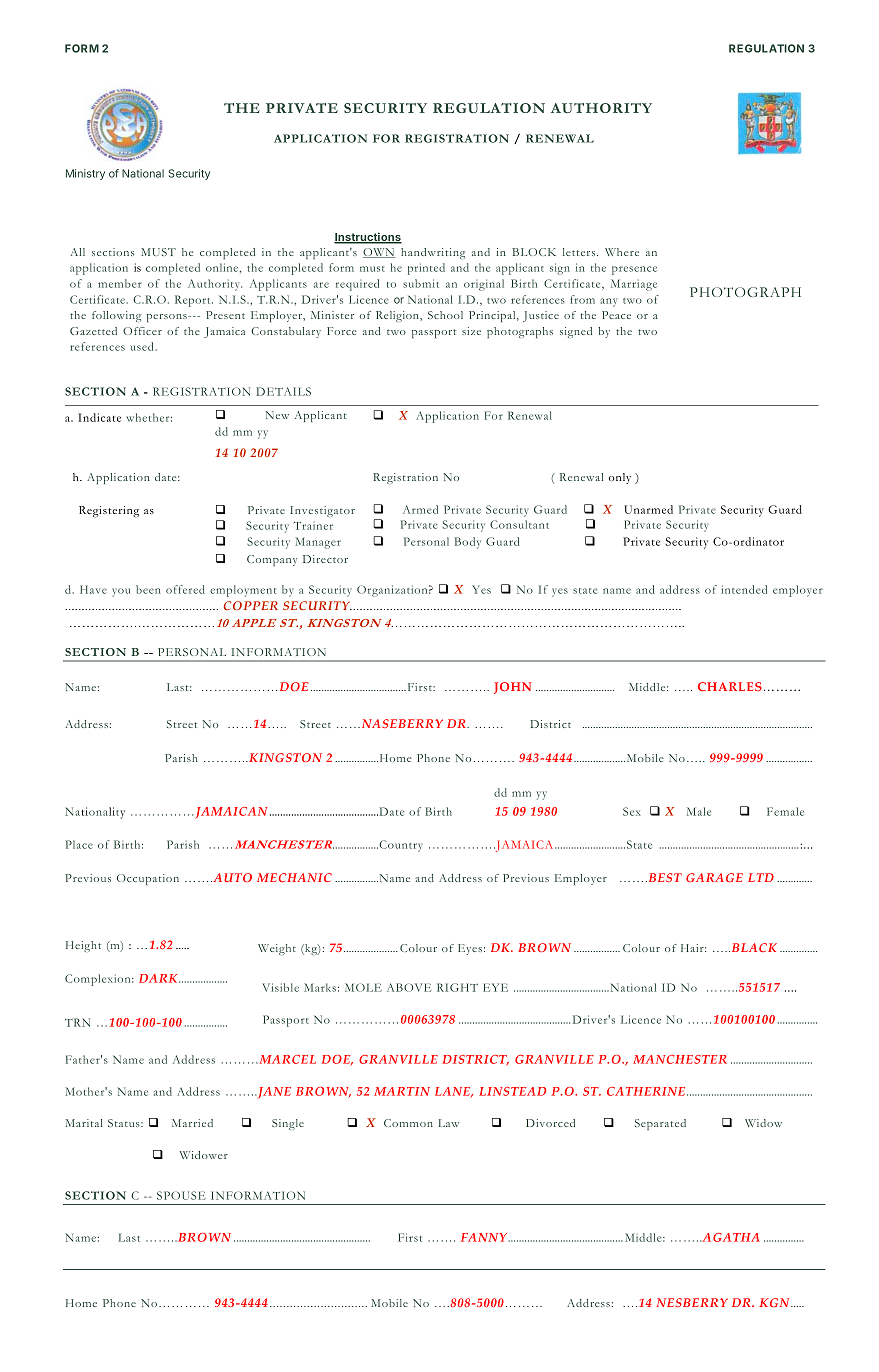 The height and width of the screenshot is (1372, 879). I want to click on Indicate, so click(99, 417).
